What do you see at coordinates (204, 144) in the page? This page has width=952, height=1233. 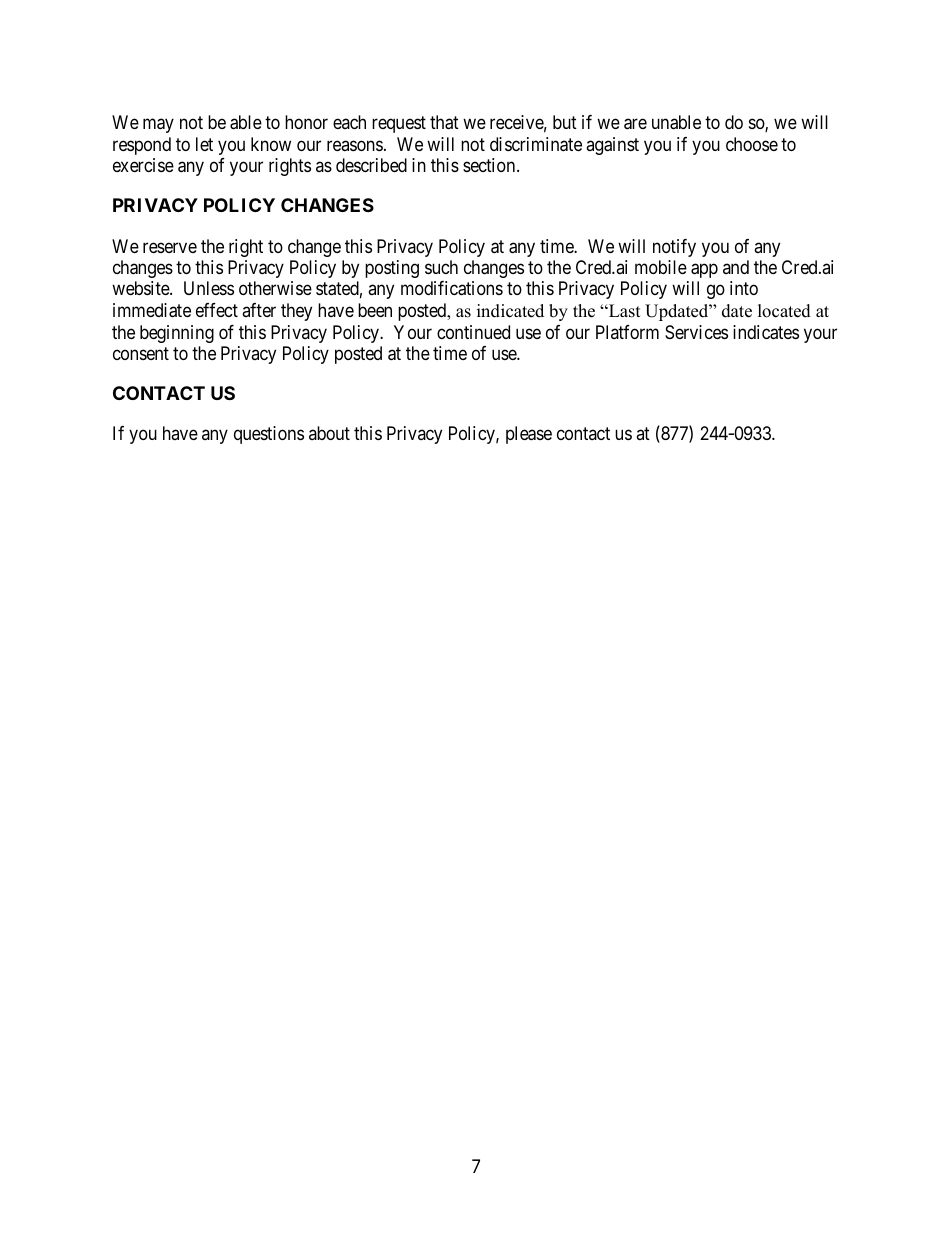 I see `let` at bounding box center [204, 144].
